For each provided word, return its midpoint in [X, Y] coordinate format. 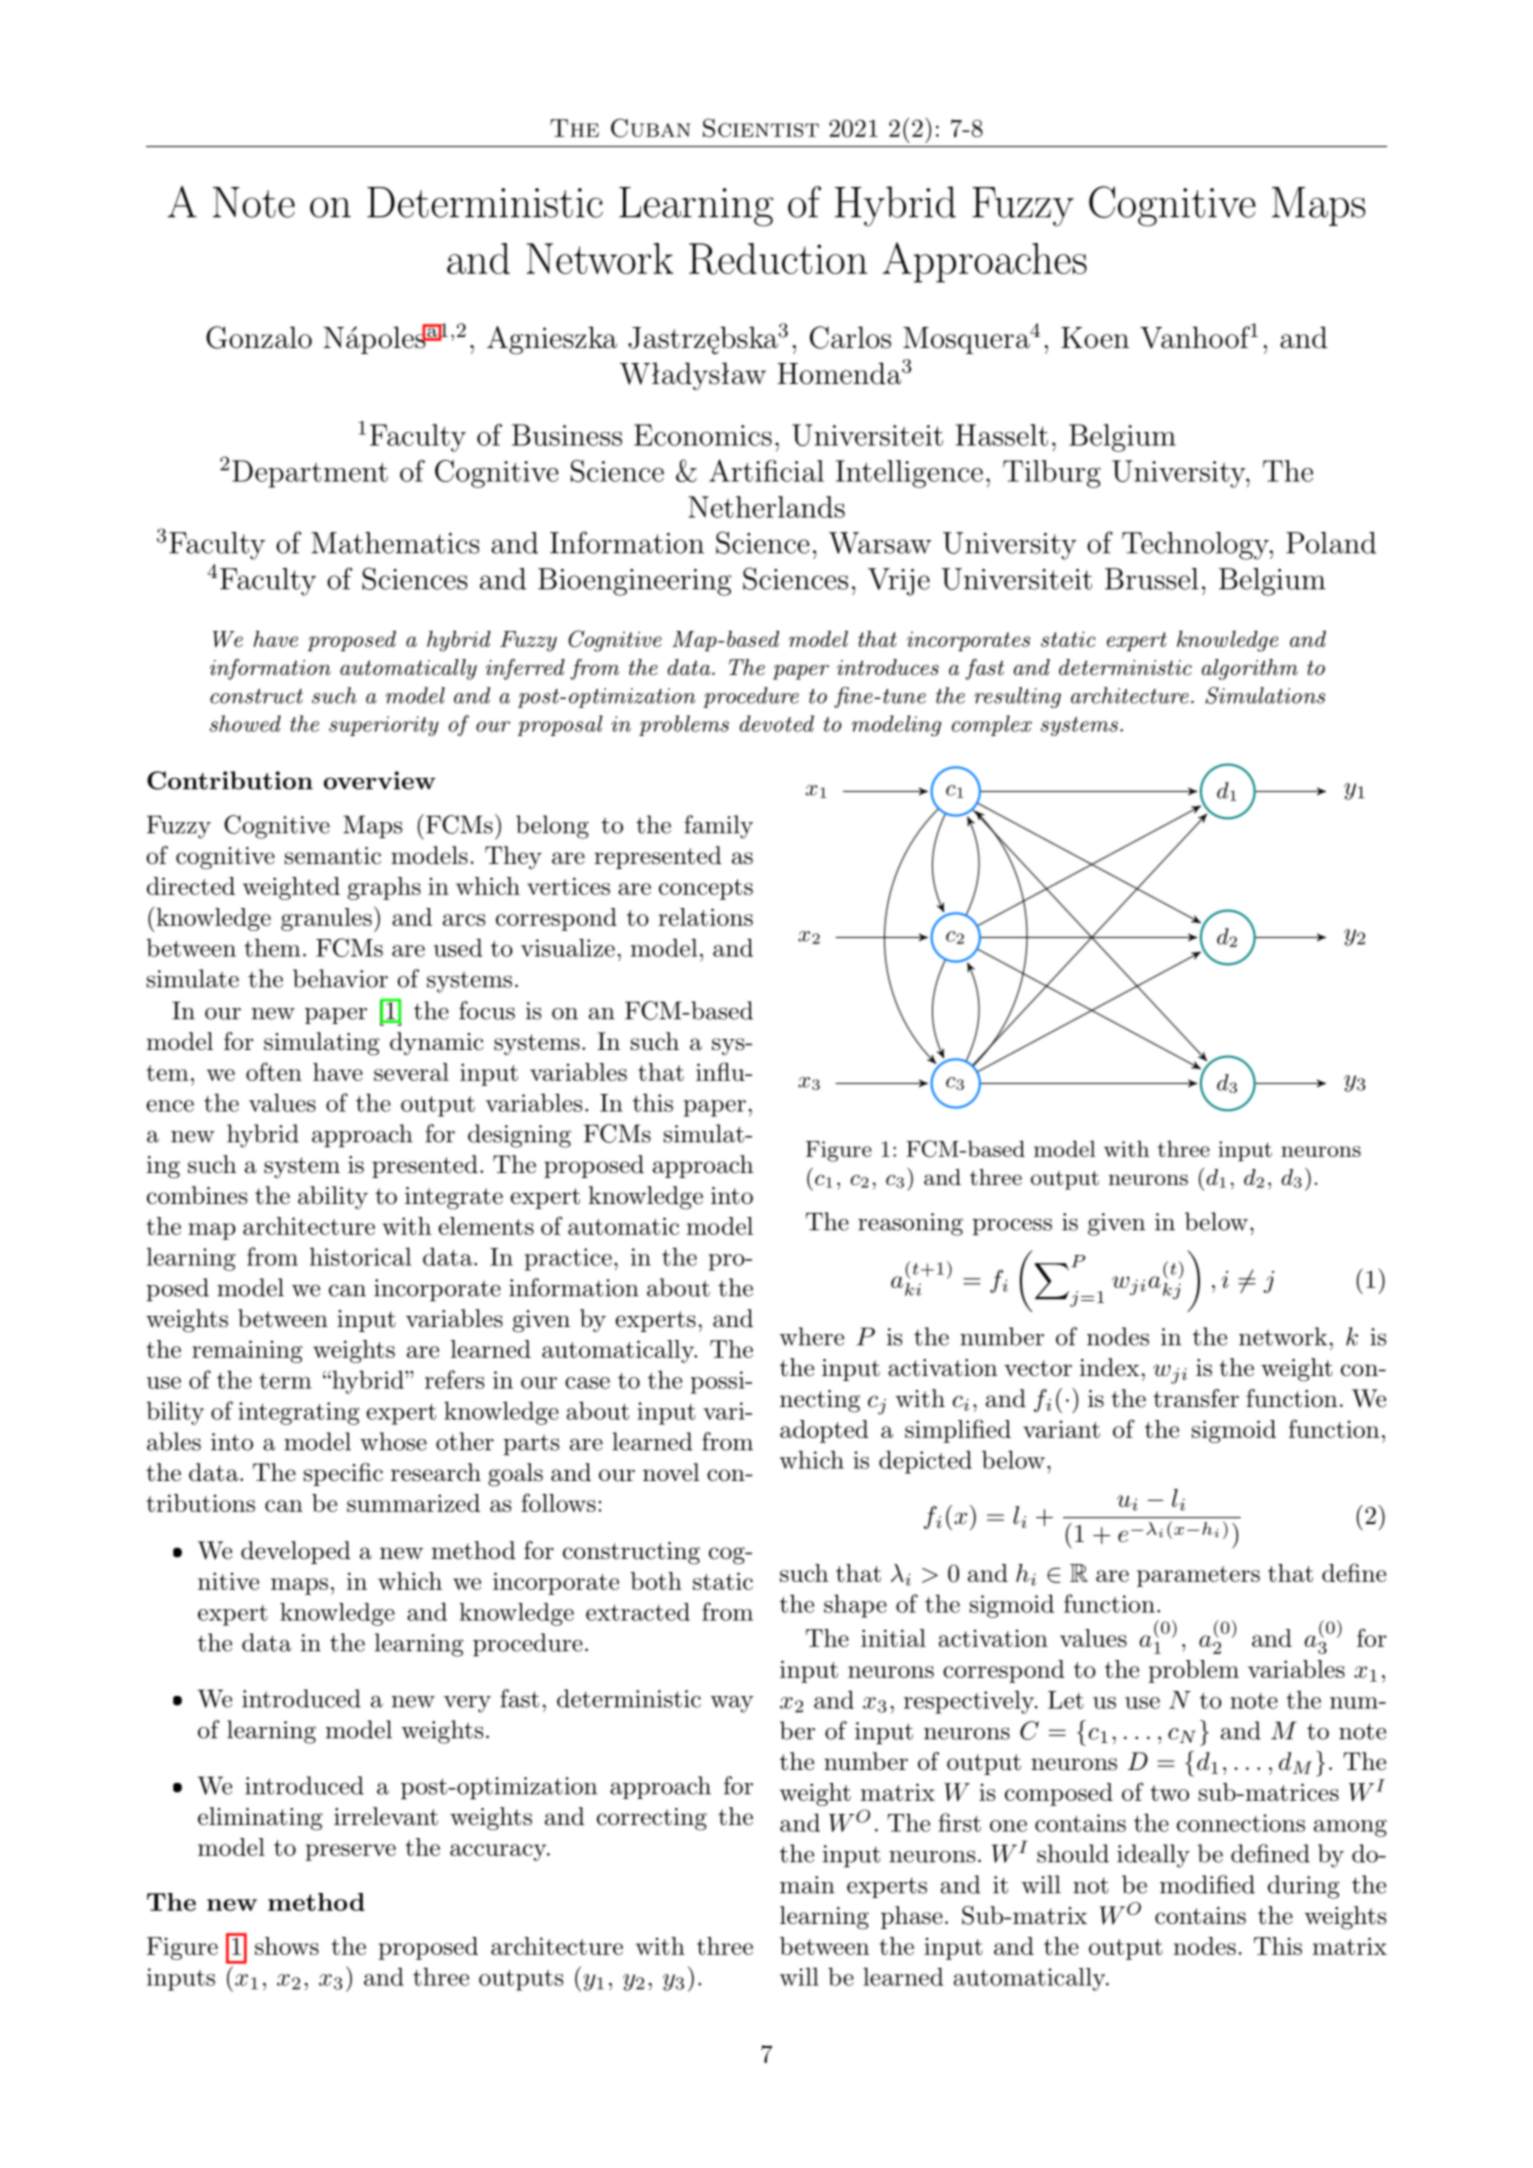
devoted [777, 723]
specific [343, 1474]
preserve [350, 1852]
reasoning [910, 1224]
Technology [1196, 546]
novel [671, 1472]
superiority [384, 726]
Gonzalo [259, 337]
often [274, 1071]
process [1012, 1227]
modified [1207, 1884]
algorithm [1250, 669]
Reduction [778, 259]
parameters [1198, 1576]
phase [912, 1917]
